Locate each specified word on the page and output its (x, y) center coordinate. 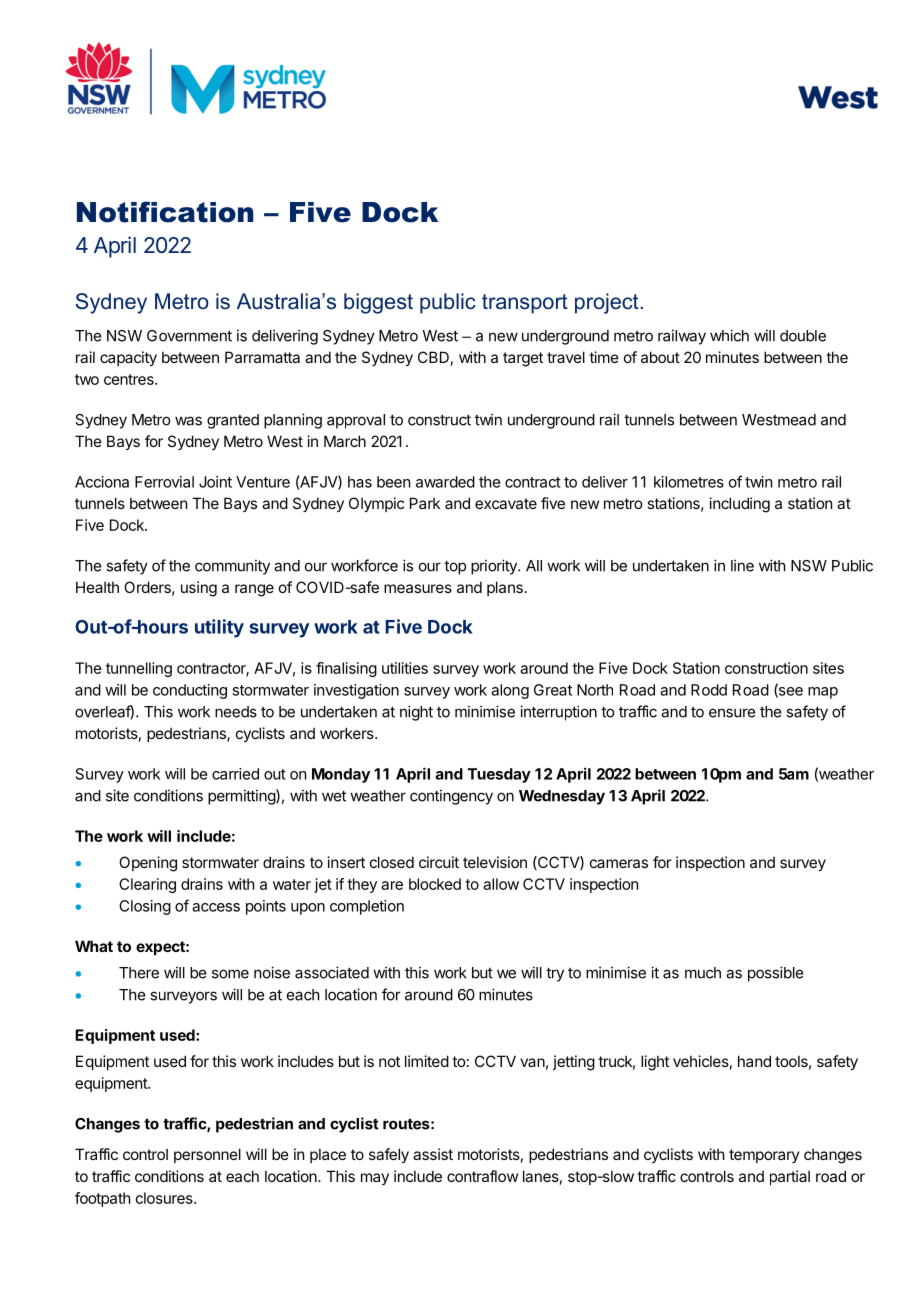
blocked (435, 884)
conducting (190, 691)
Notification (165, 212)
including (740, 505)
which (729, 335)
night (416, 713)
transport (525, 304)
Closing (145, 907)
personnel (207, 1155)
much (703, 973)
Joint (215, 482)
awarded (445, 482)
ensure (732, 713)
